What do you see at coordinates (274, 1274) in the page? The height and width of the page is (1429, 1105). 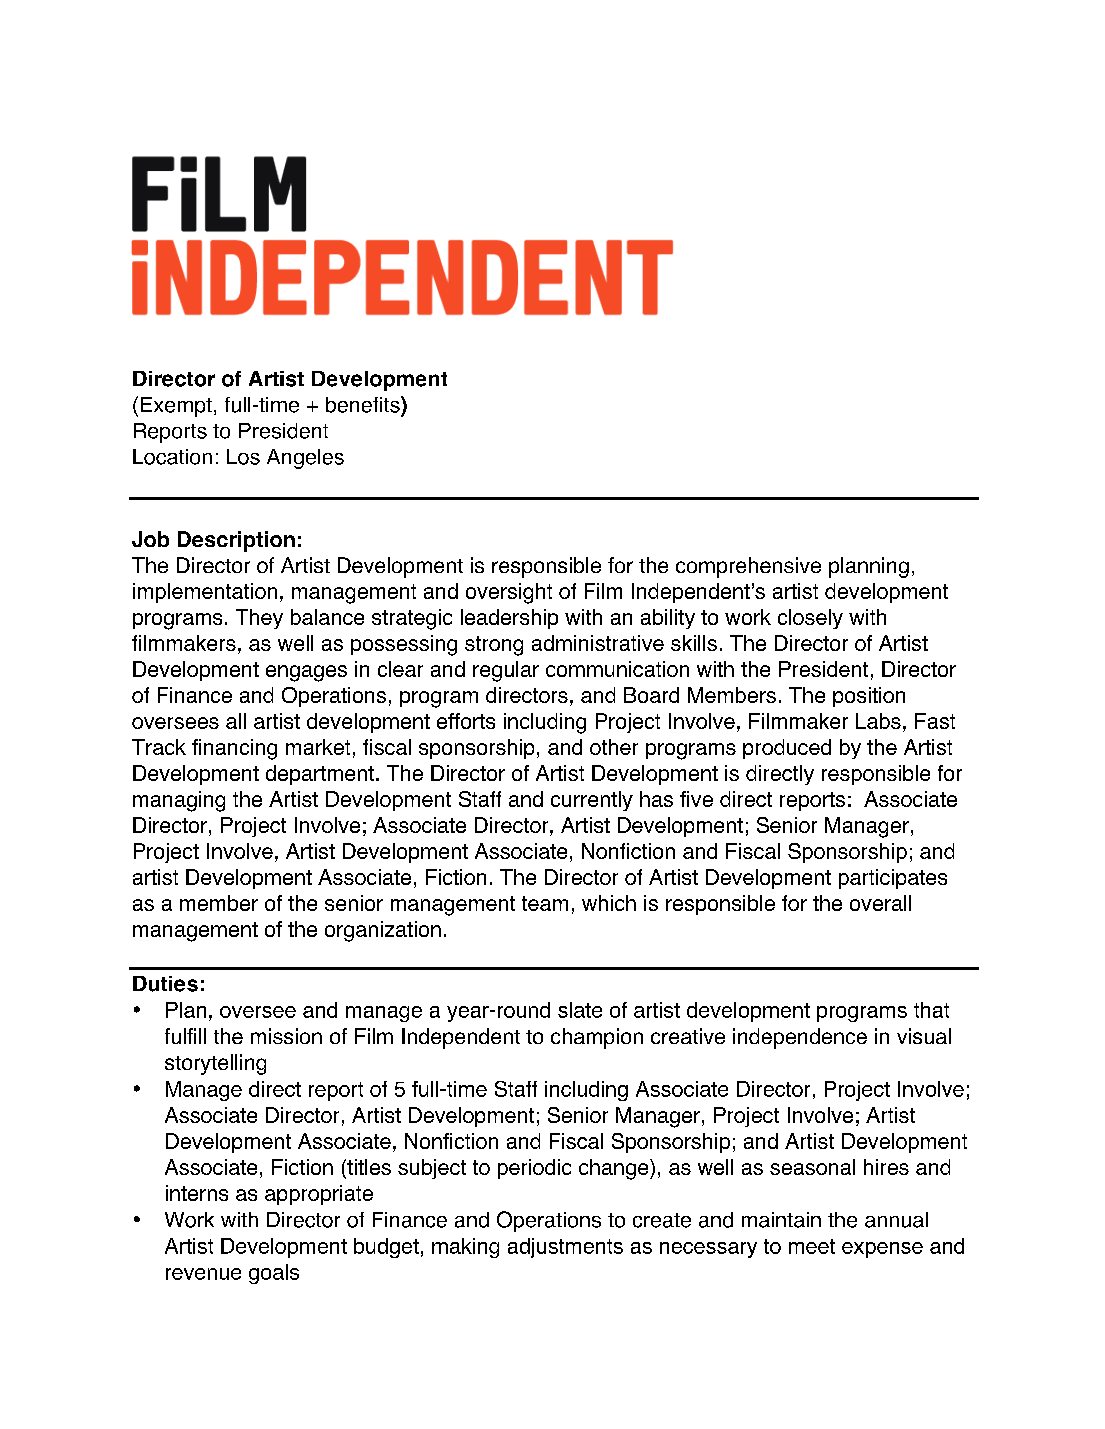 I see `goals` at bounding box center [274, 1274].
